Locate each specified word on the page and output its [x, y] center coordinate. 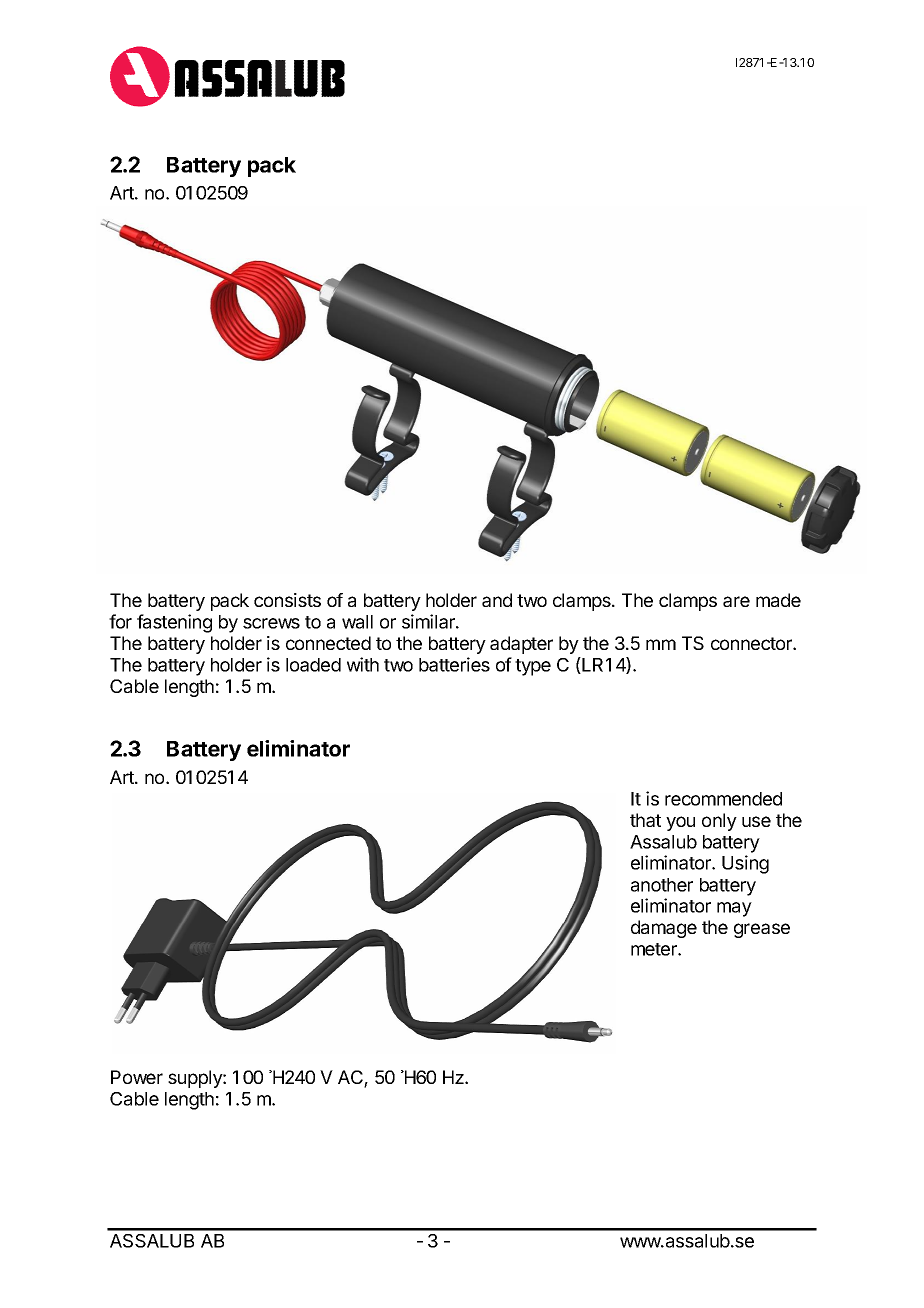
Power [137, 1077]
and [497, 600]
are [736, 601]
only [719, 822]
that [645, 820]
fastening [174, 623]
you [680, 823]
